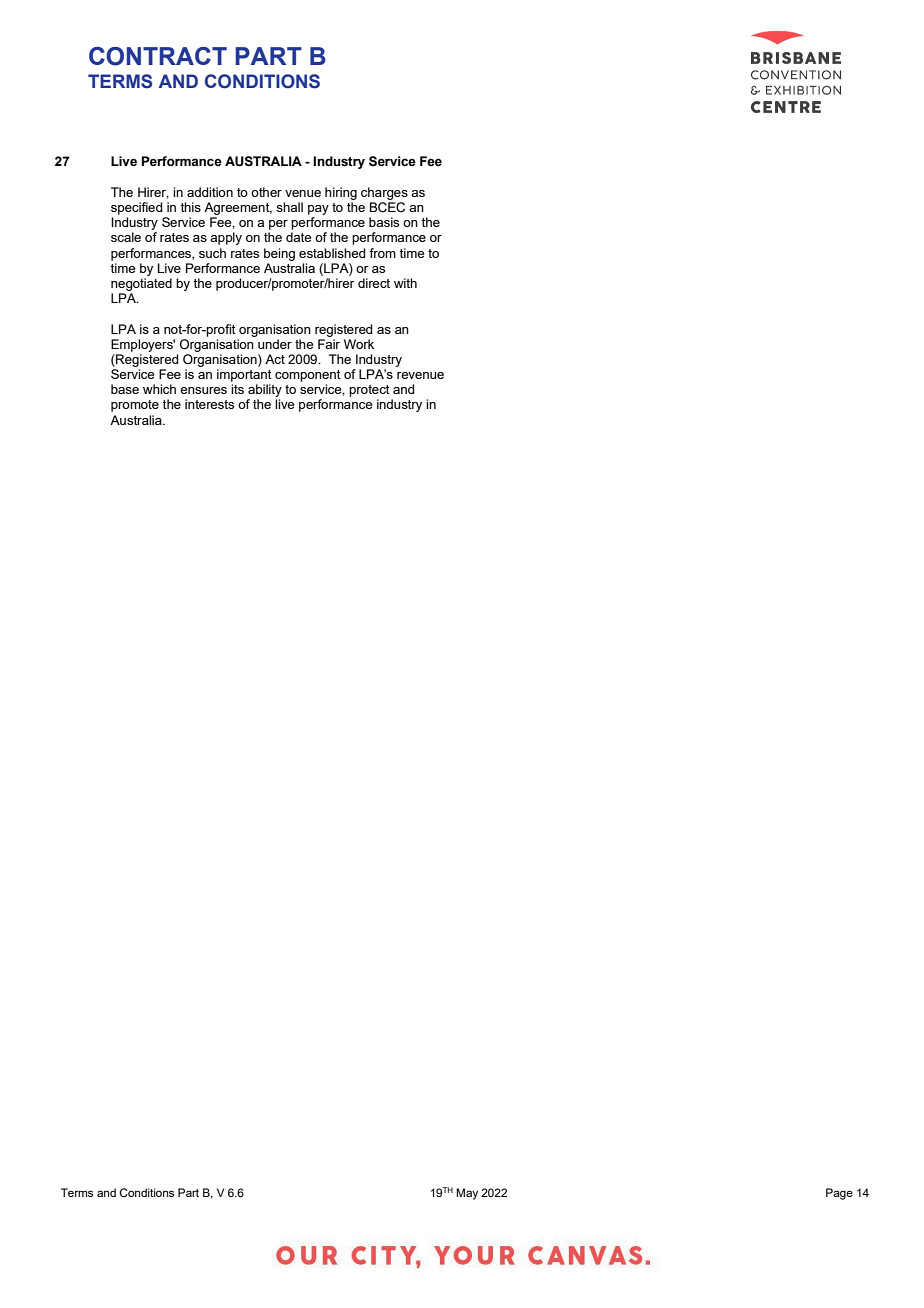  Describe the element at coordinates (158, 56) in the screenshot. I see `CONTRACT` at that location.
